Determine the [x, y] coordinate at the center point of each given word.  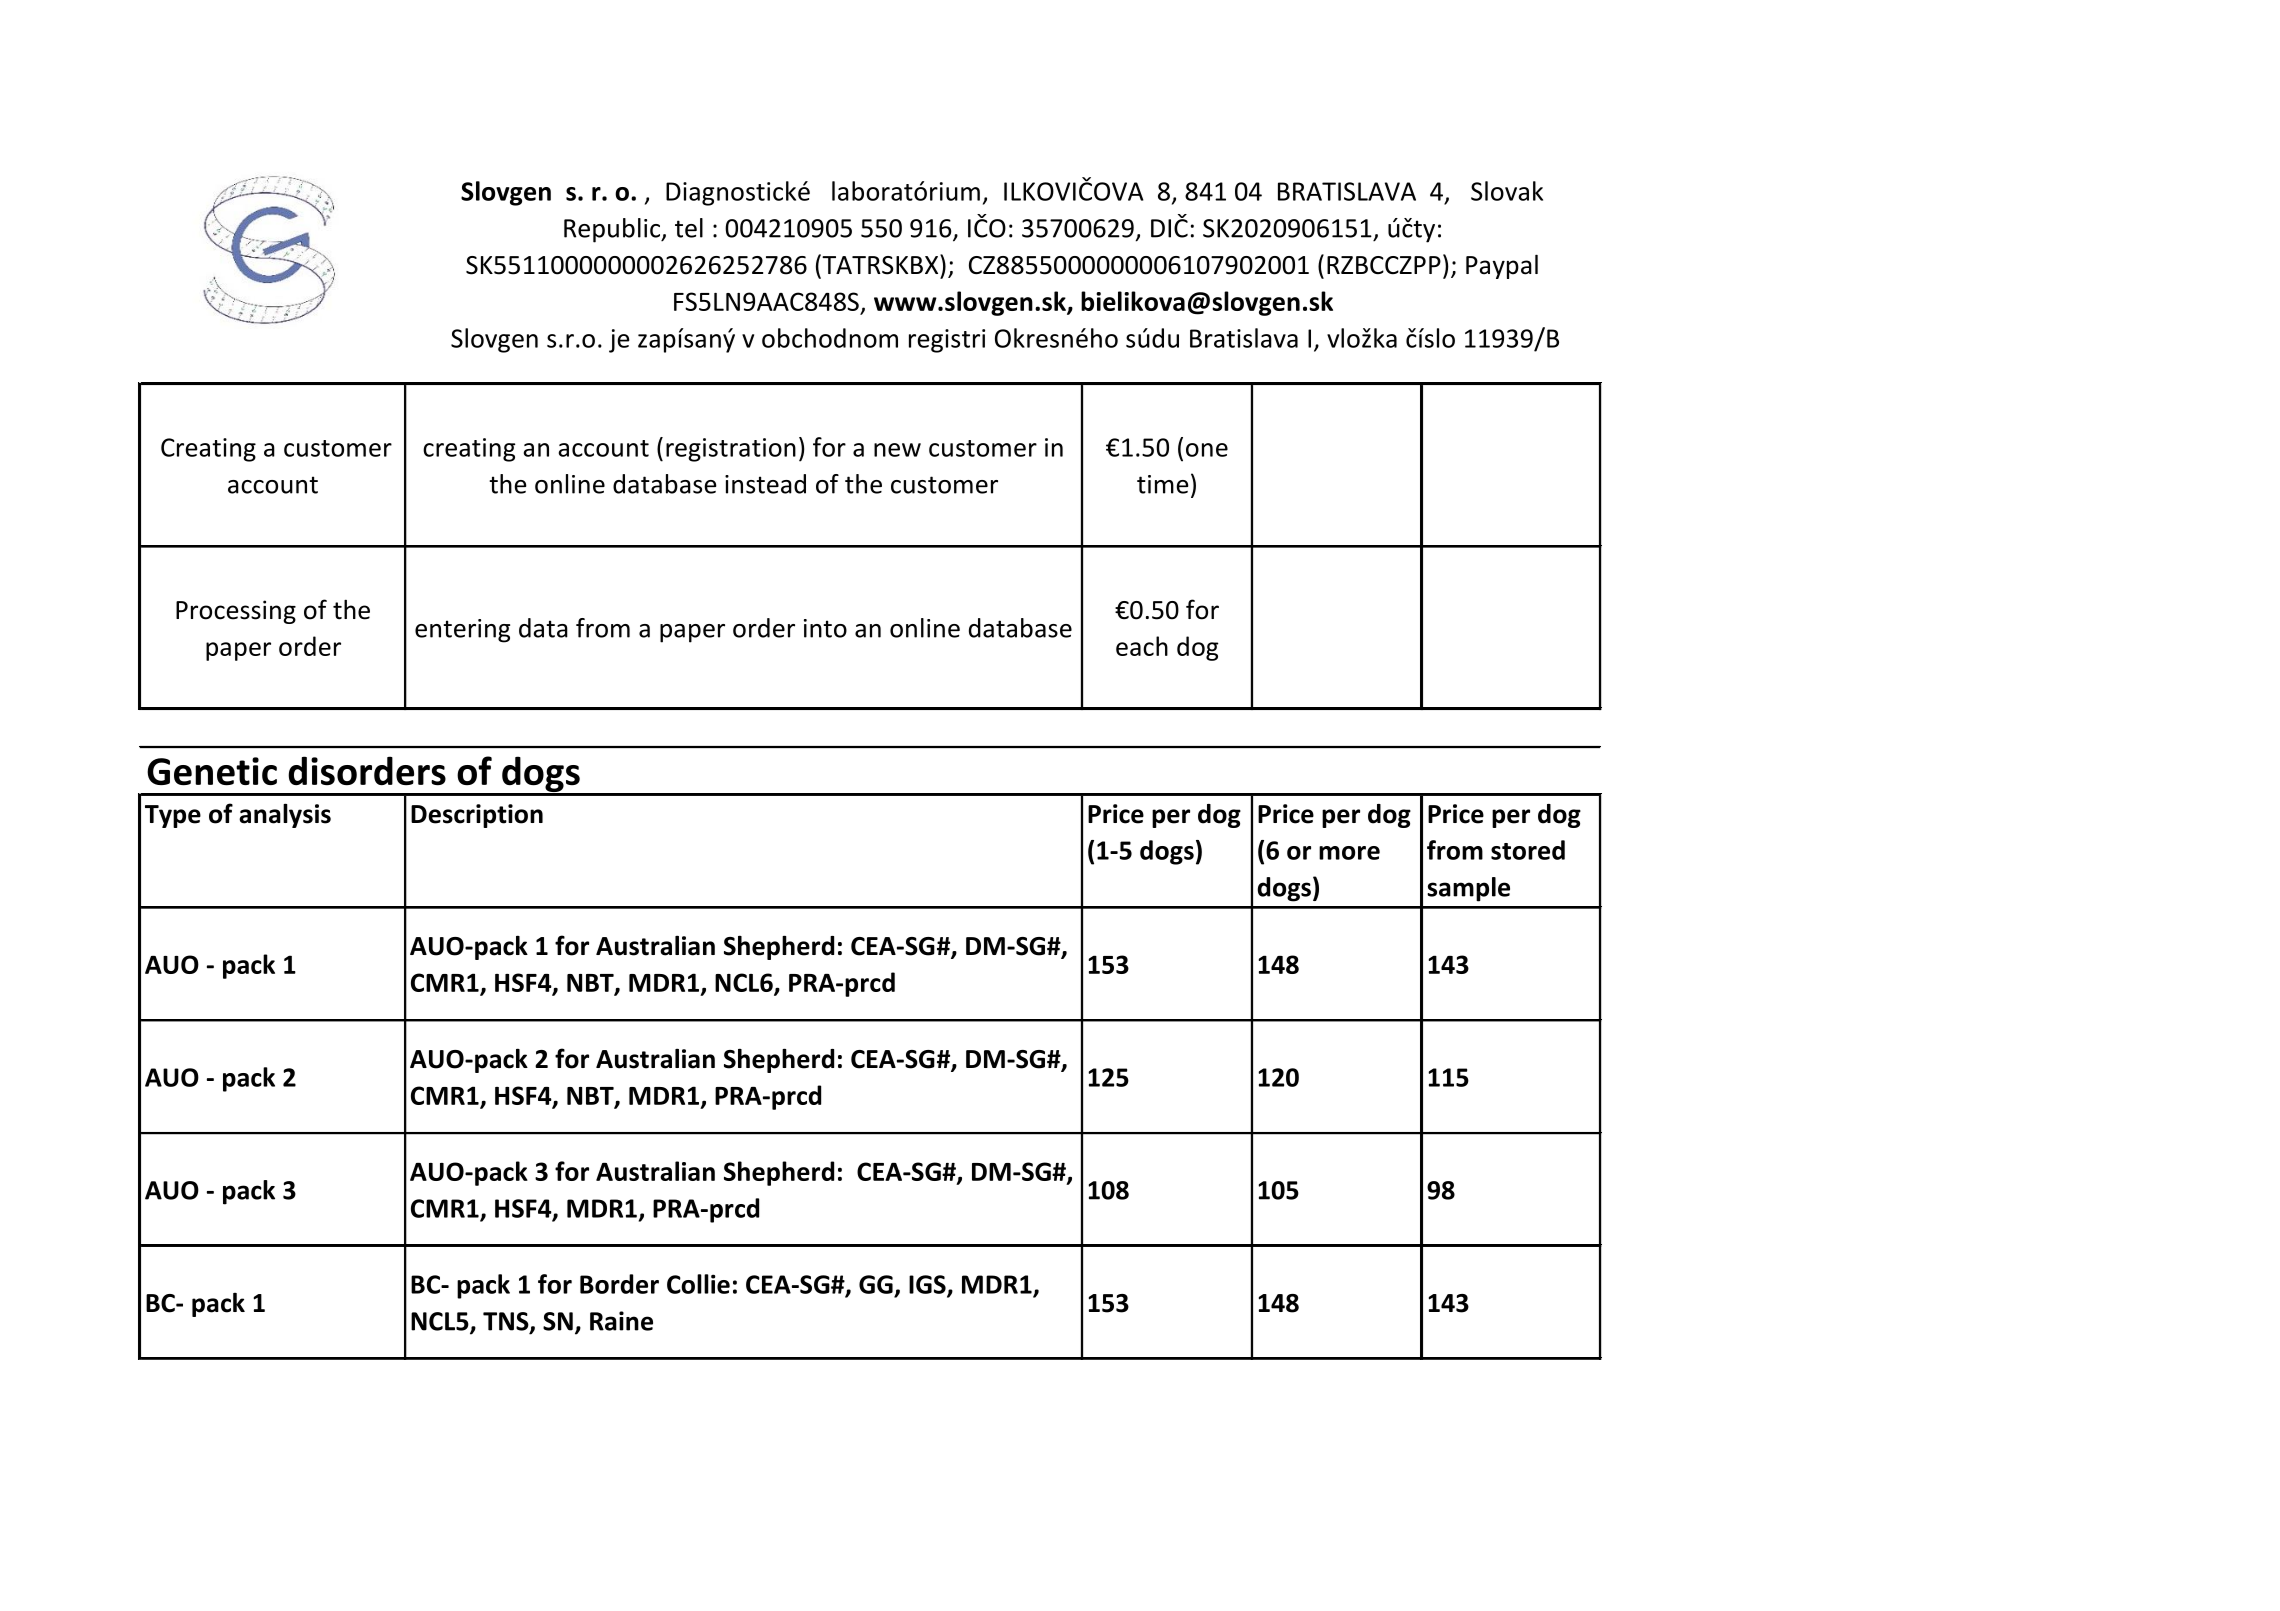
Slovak [1507, 191]
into [825, 628]
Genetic [212, 771]
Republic [613, 230]
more [1349, 853]
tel [689, 228]
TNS [507, 1322]
